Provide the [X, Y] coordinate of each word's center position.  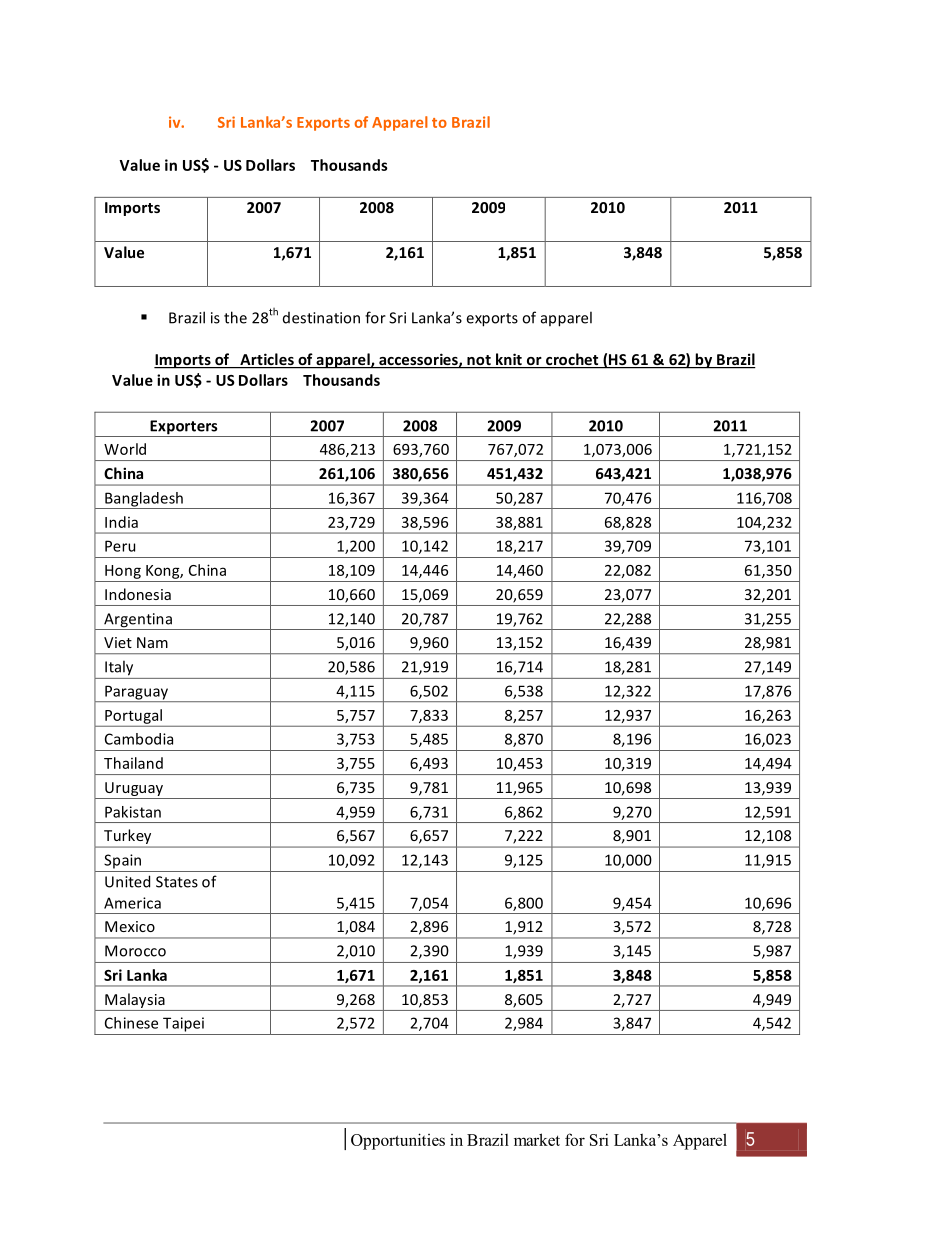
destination [321, 318]
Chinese [131, 1023]
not [479, 361]
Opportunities [398, 1141]
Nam [152, 642]
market [537, 1139]
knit [509, 360]
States [177, 882]
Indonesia [138, 594]
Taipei [183, 1024]
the [235, 317]
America [132, 903]
